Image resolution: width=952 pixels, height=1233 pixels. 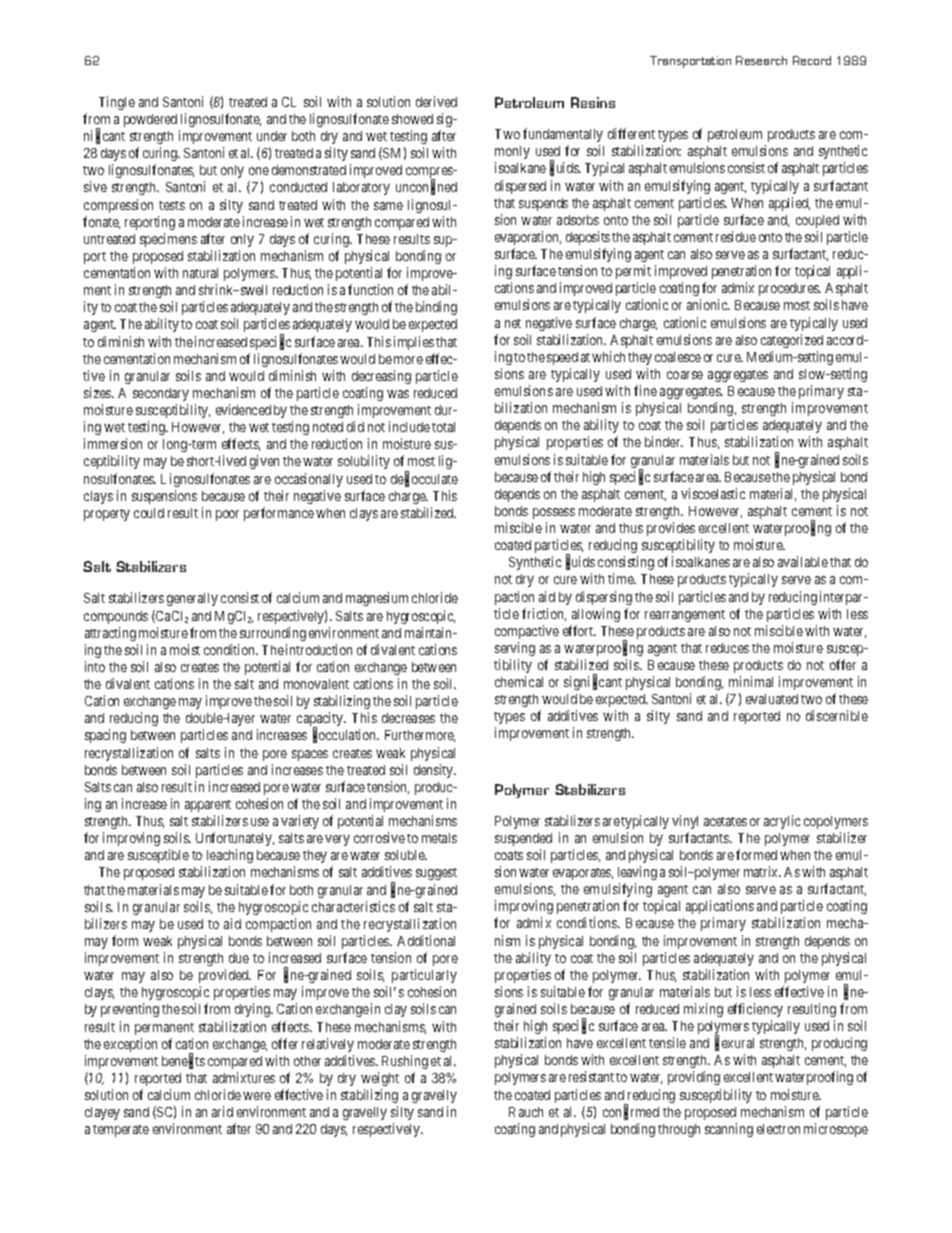 I want to click on derived, so click(x=436, y=101).
